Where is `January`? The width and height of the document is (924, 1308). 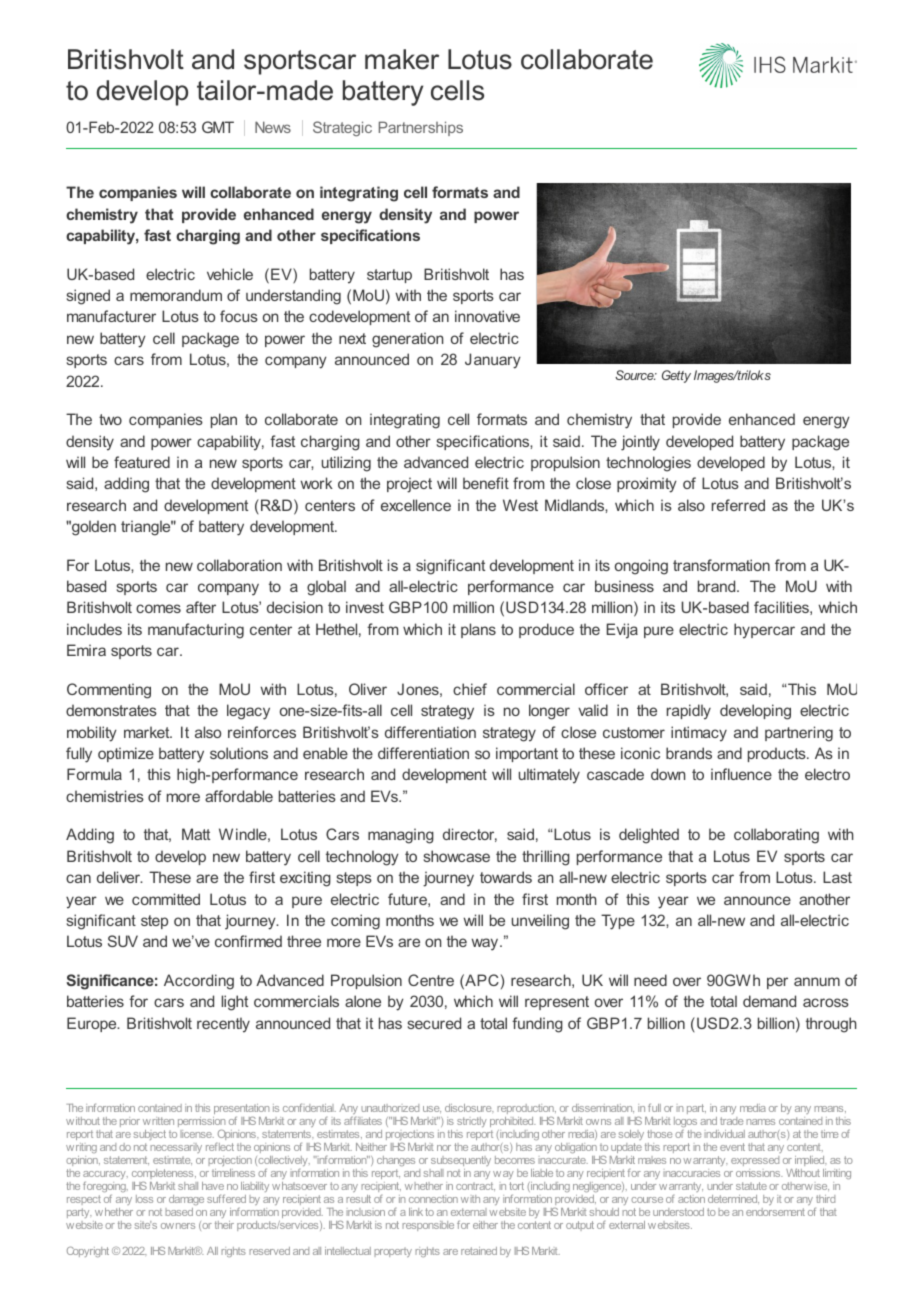 January is located at coordinates (493, 361).
